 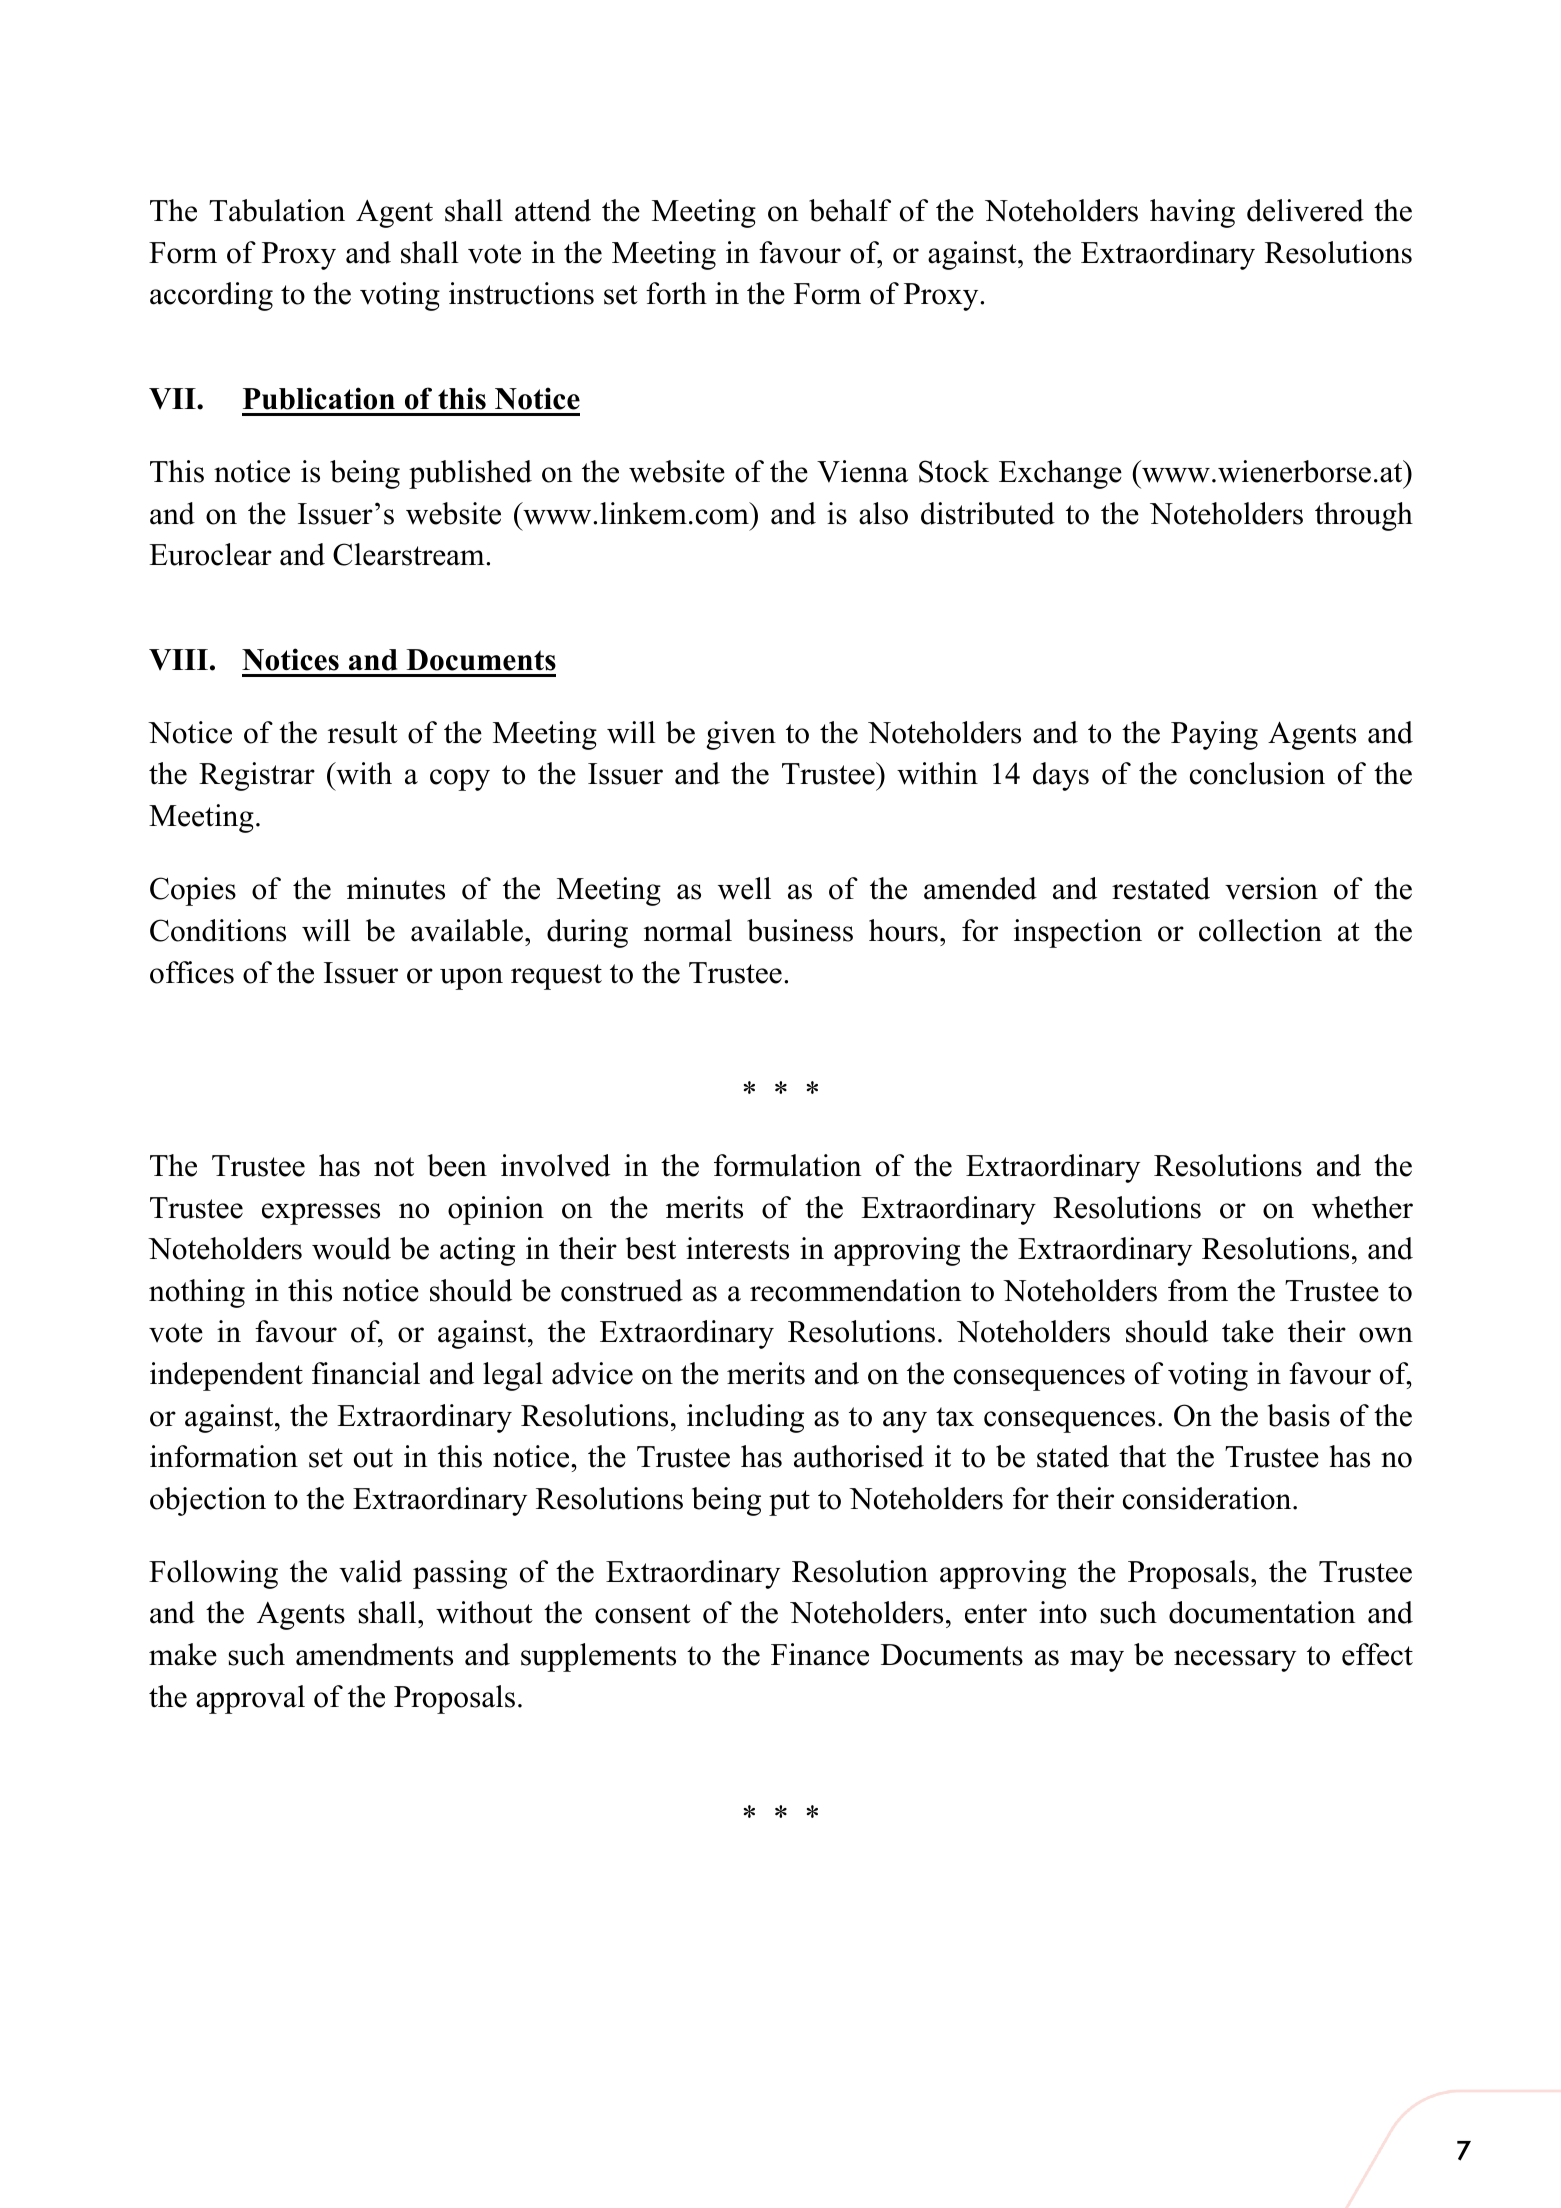 What do you see at coordinates (277, 210) in the screenshot?
I see `Tabulation` at bounding box center [277, 210].
